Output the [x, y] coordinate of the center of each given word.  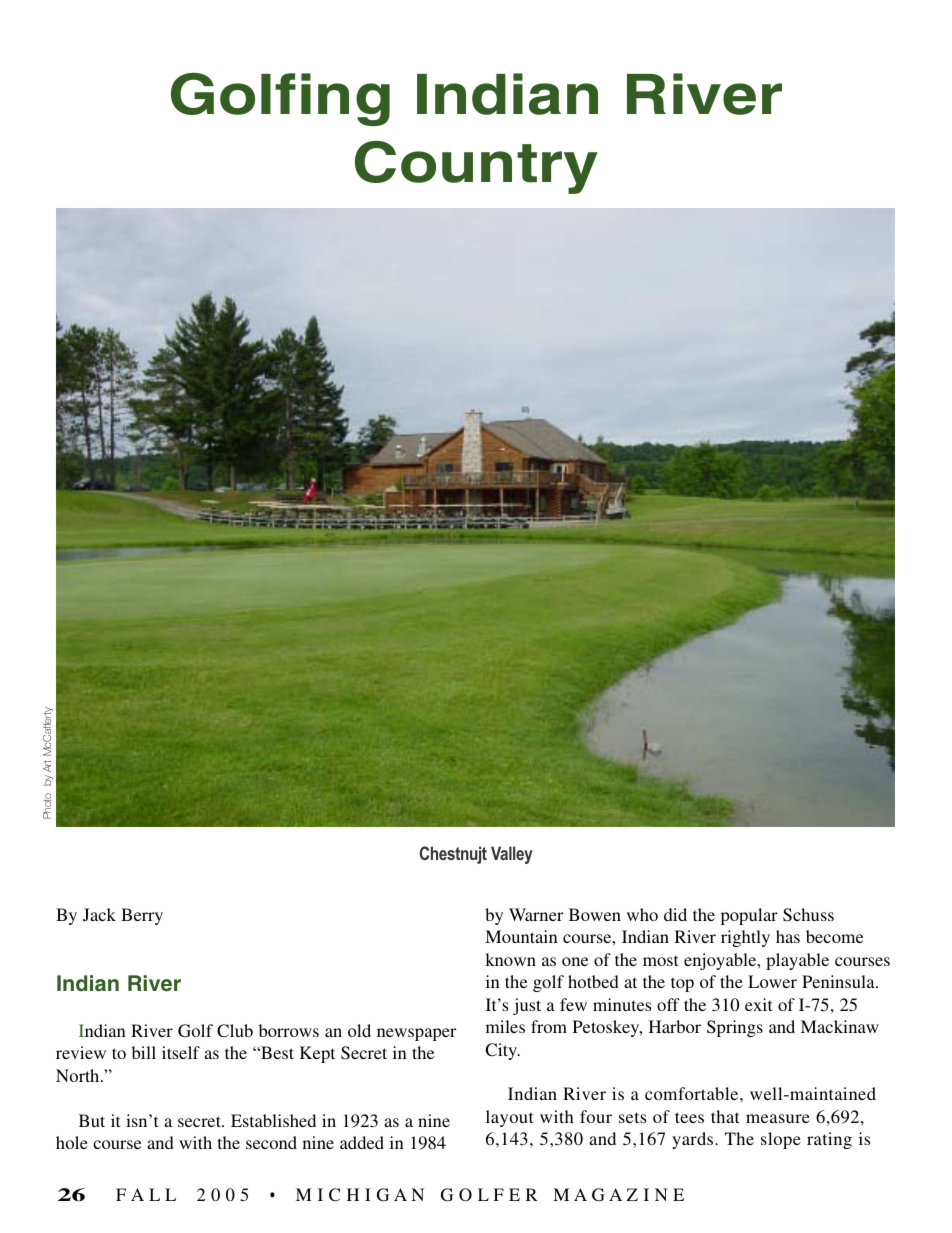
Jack [99, 914]
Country [476, 167]
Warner [536, 914]
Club [235, 1031]
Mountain [521, 936]
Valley [512, 855]
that [725, 1116]
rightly [745, 938]
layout [509, 1118]
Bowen [595, 914]
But [92, 1120]
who [642, 914]
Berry [142, 916]
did [675, 914]
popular [749, 916]
